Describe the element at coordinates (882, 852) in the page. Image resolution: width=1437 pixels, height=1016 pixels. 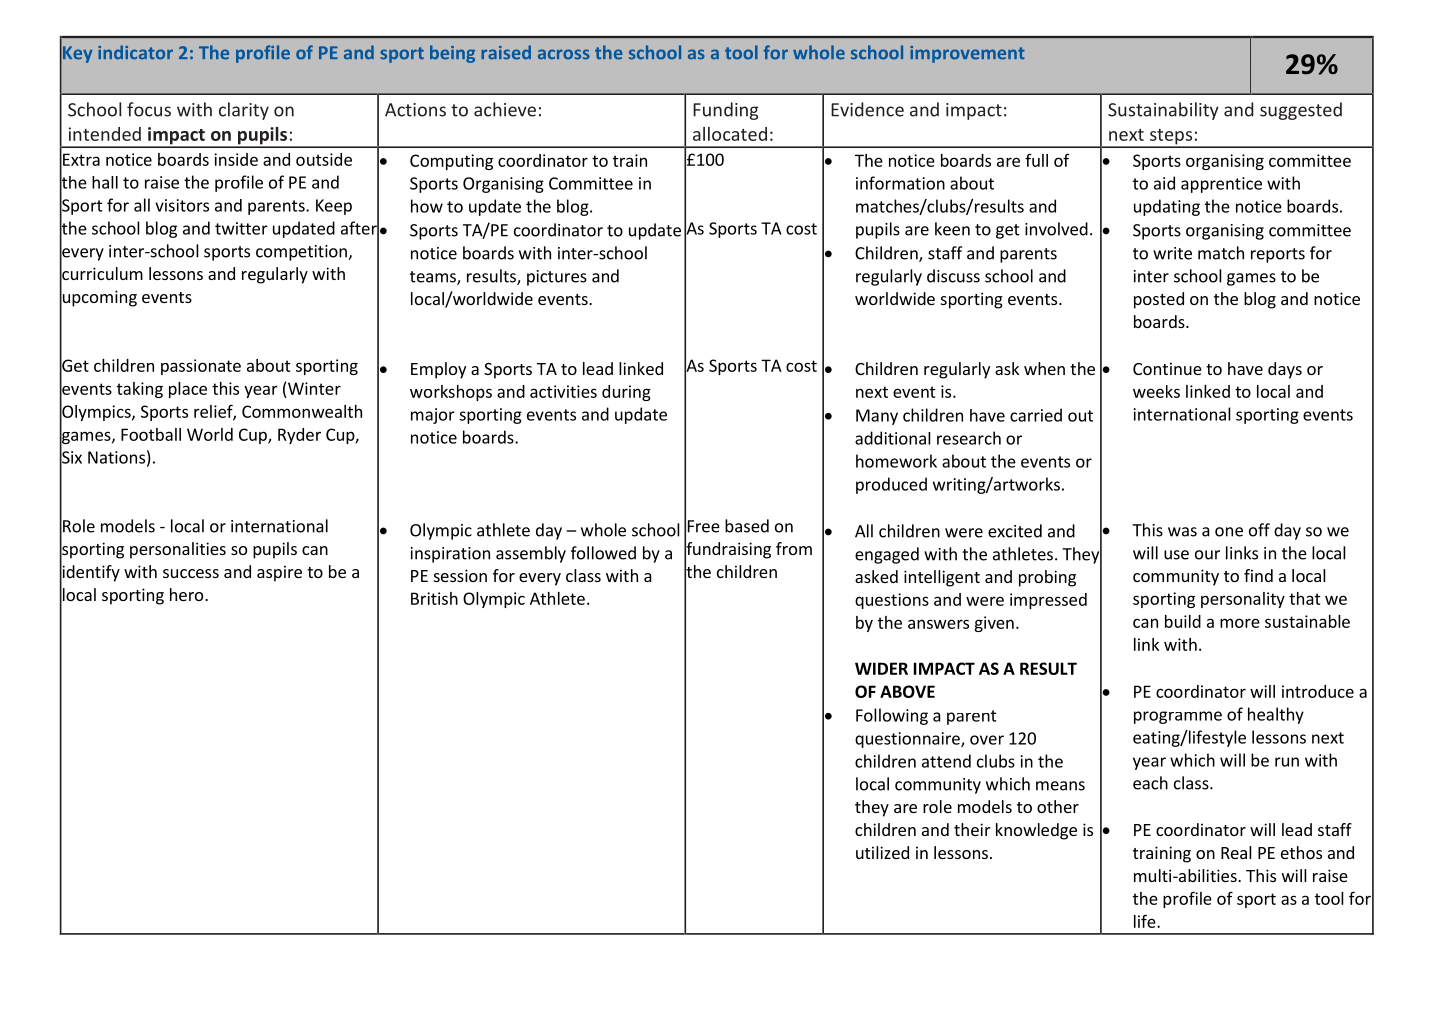
I see `utilized` at that location.
